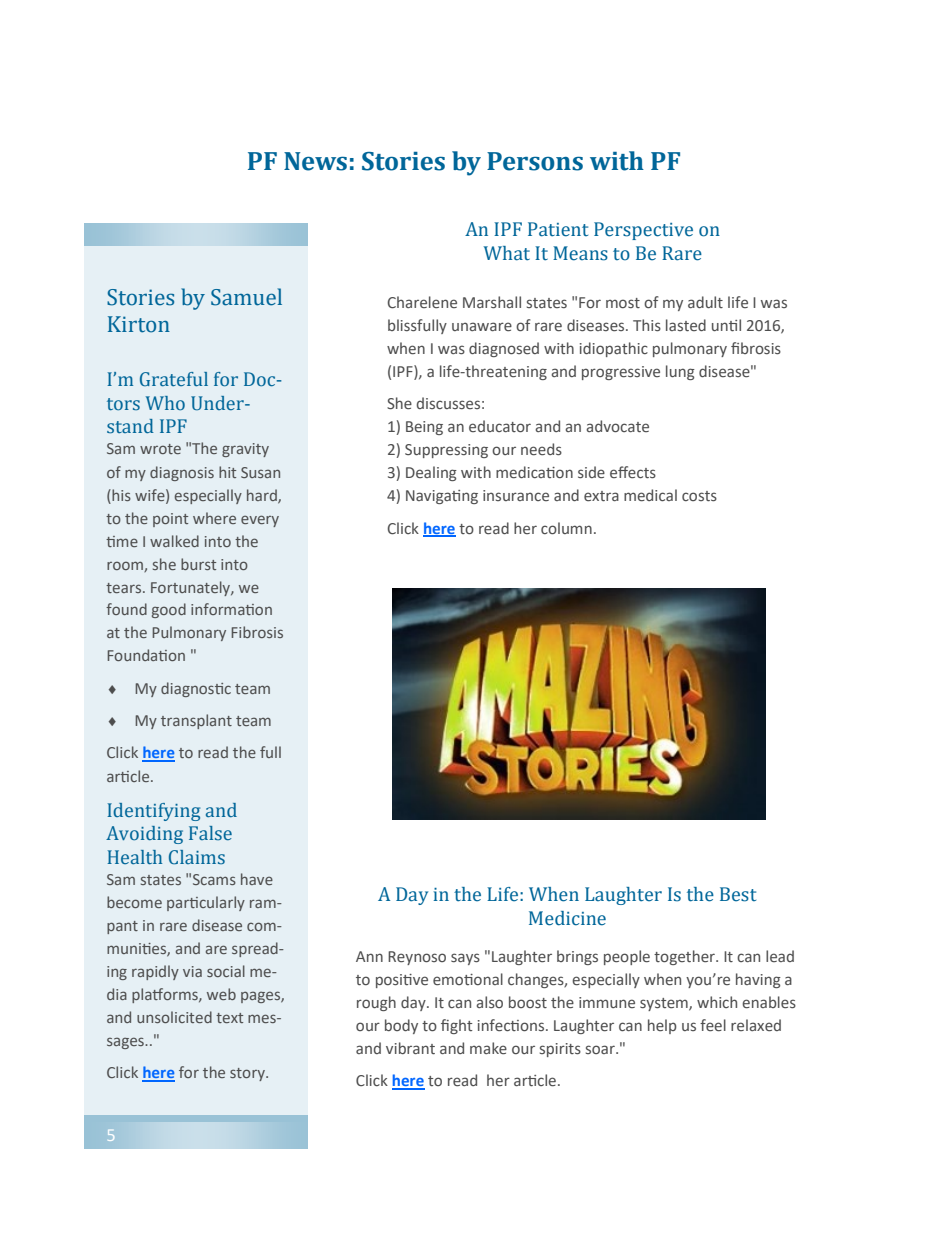 This page has height=1233, width=952. What do you see at coordinates (315, 161) in the page?
I see `News` at bounding box center [315, 161].
